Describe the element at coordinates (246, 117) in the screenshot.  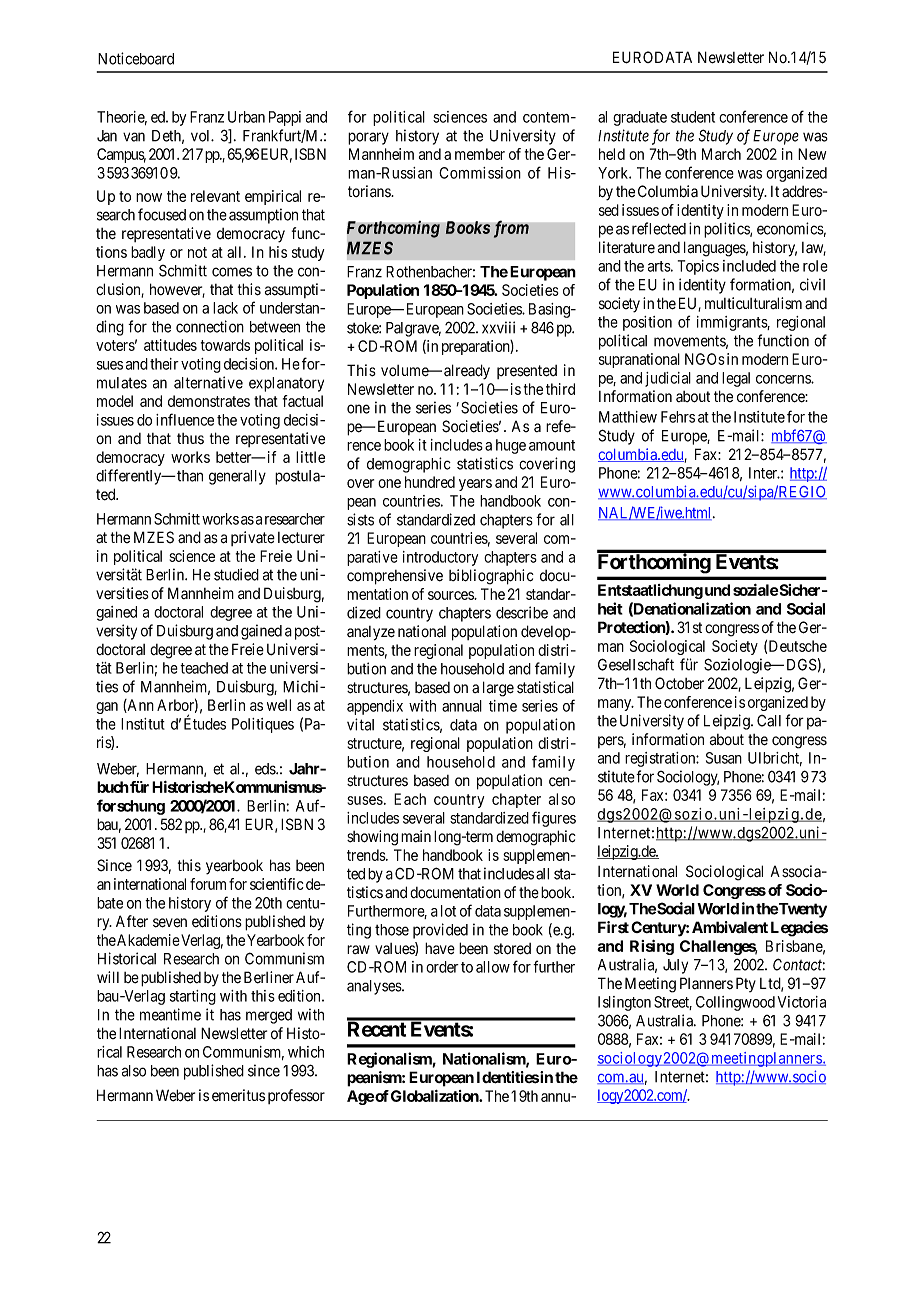
I see `Urban` at that location.
